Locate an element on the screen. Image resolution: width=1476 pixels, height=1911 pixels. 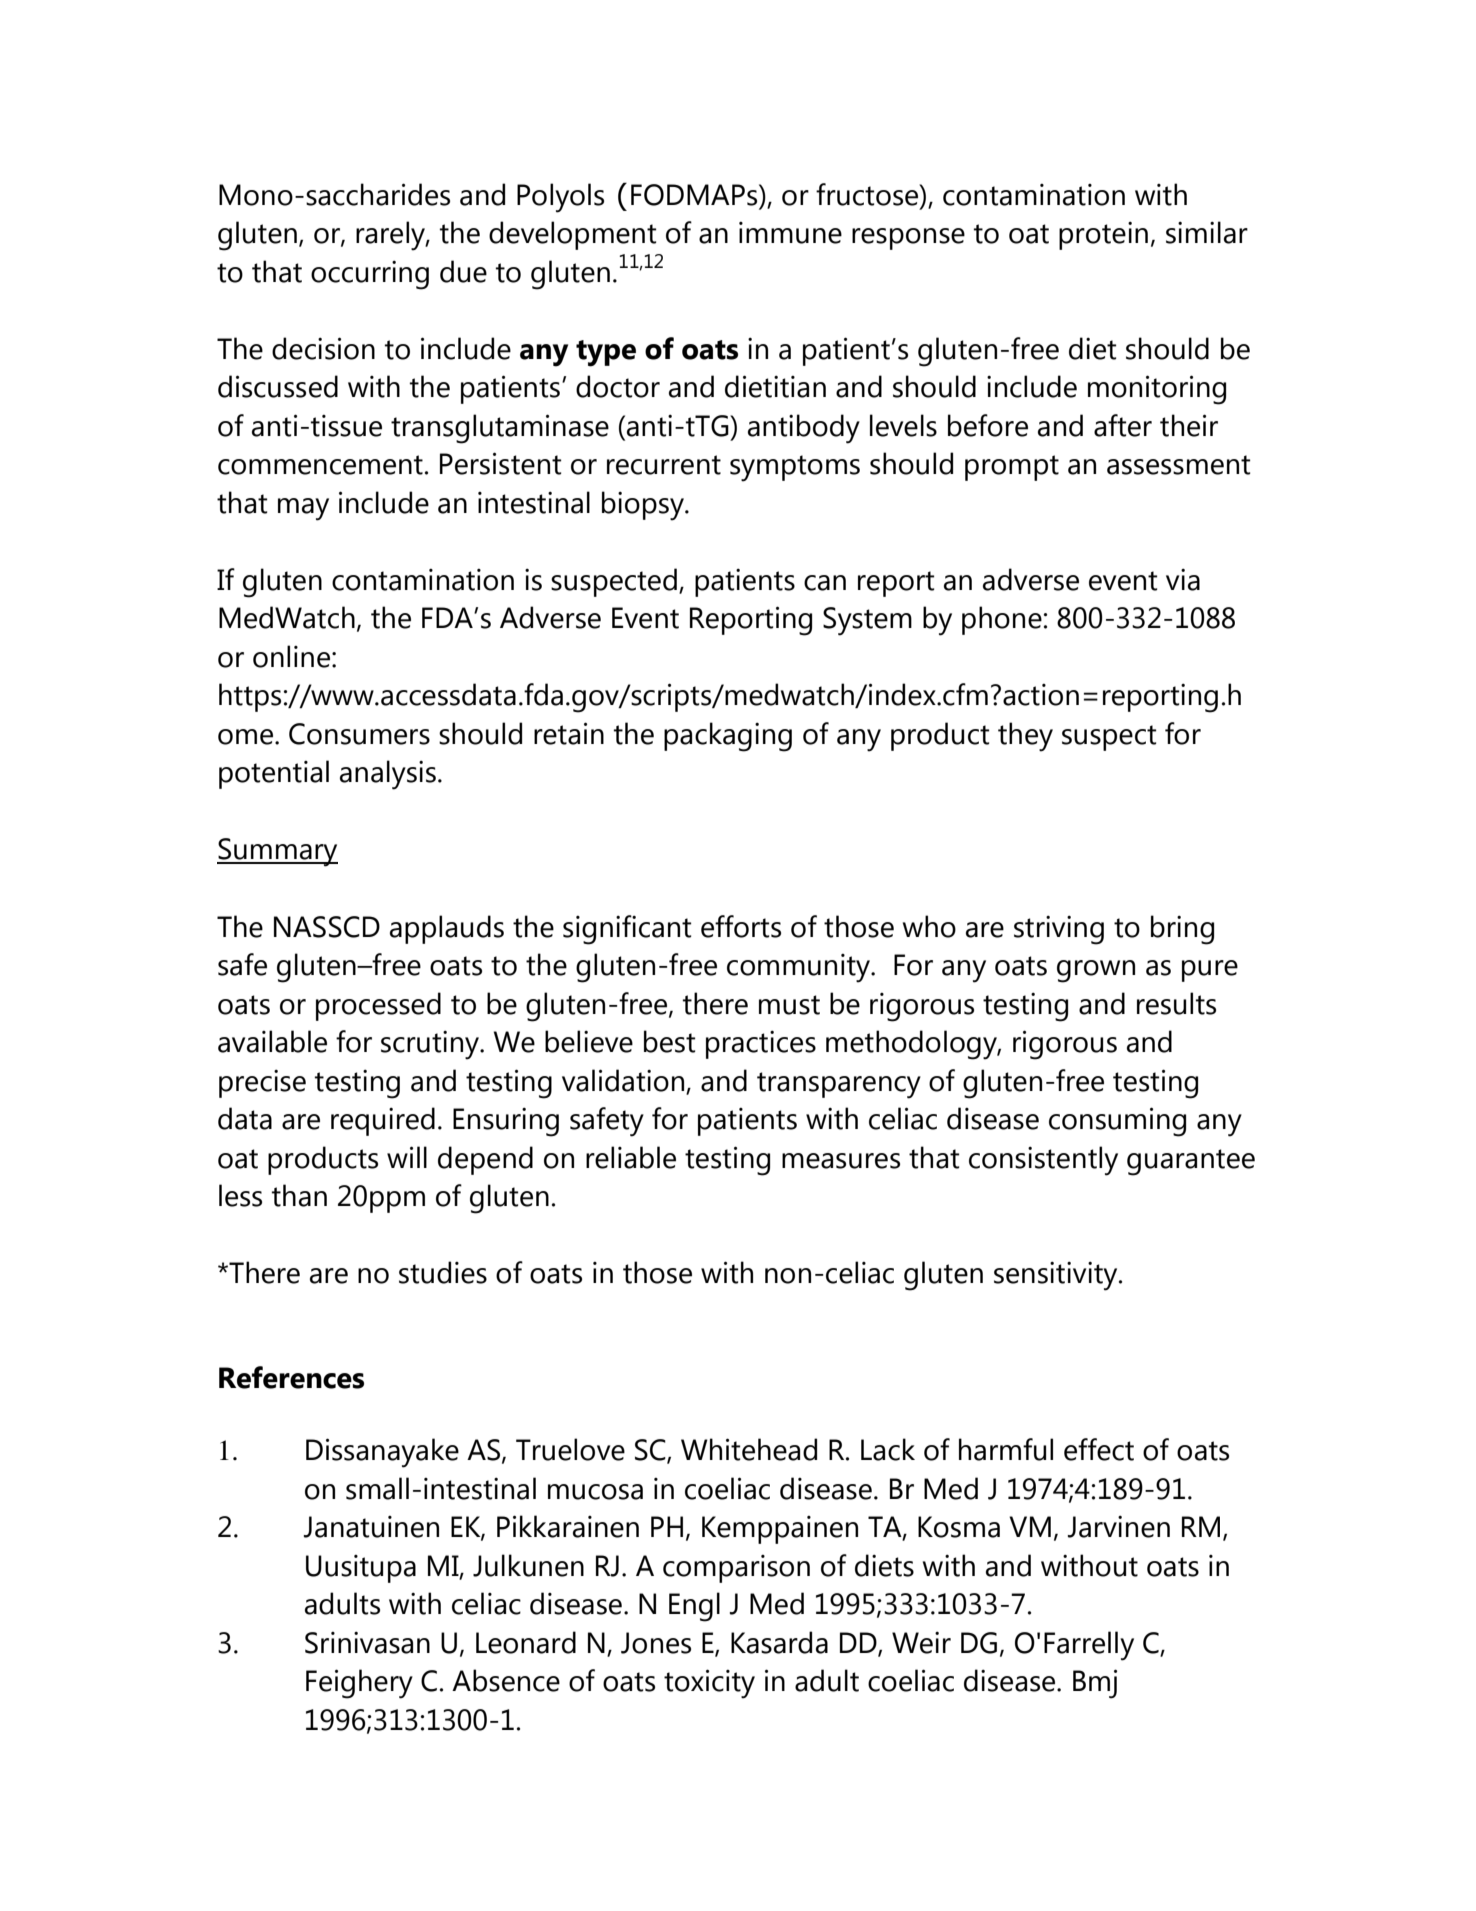
immune is located at coordinates (790, 233).
